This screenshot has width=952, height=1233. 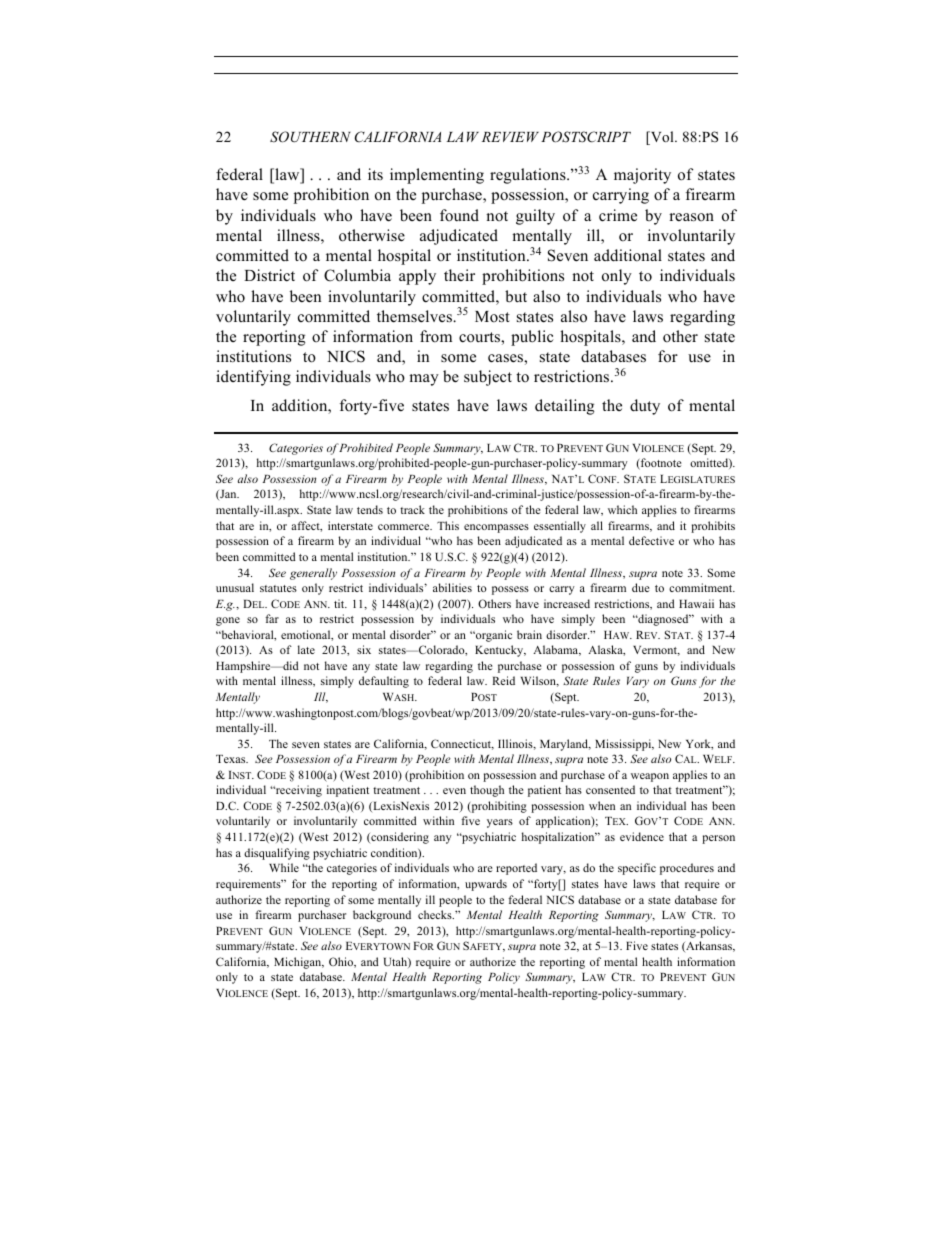 What do you see at coordinates (624, 745) in the screenshot?
I see `Mississippi` at bounding box center [624, 745].
